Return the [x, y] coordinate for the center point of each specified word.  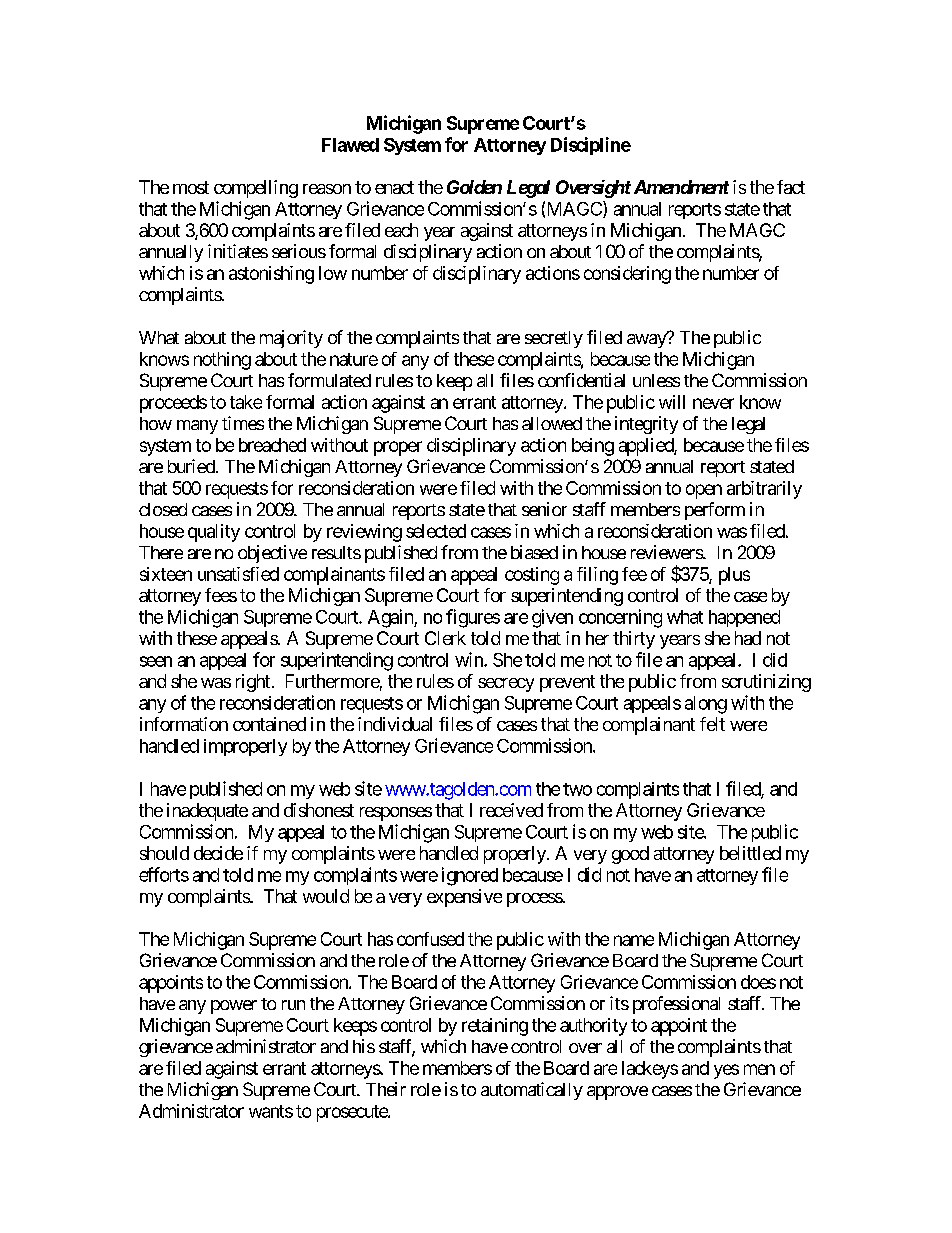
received [511, 810]
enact [394, 187]
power [234, 1007]
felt [712, 724]
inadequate [207, 812]
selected [436, 531]
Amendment [681, 187]
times [243, 423]
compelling [256, 189]
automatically [532, 1091]
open [704, 491]
